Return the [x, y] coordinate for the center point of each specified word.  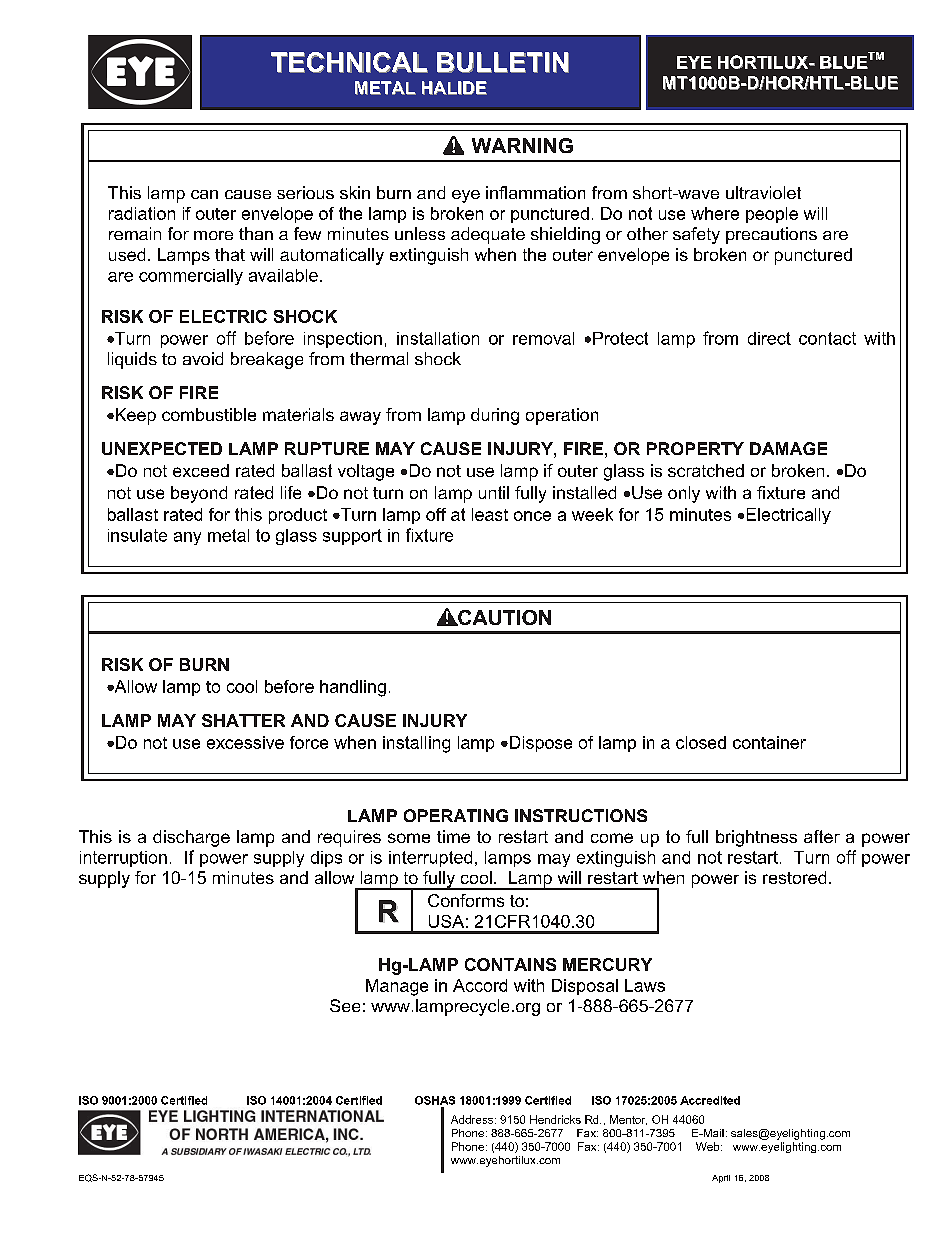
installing [416, 744]
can [204, 194]
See [345, 1005]
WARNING [522, 145]
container [769, 742]
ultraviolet [763, 192]
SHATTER [243, 720]
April [721, 1179]
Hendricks [555, 1119]
